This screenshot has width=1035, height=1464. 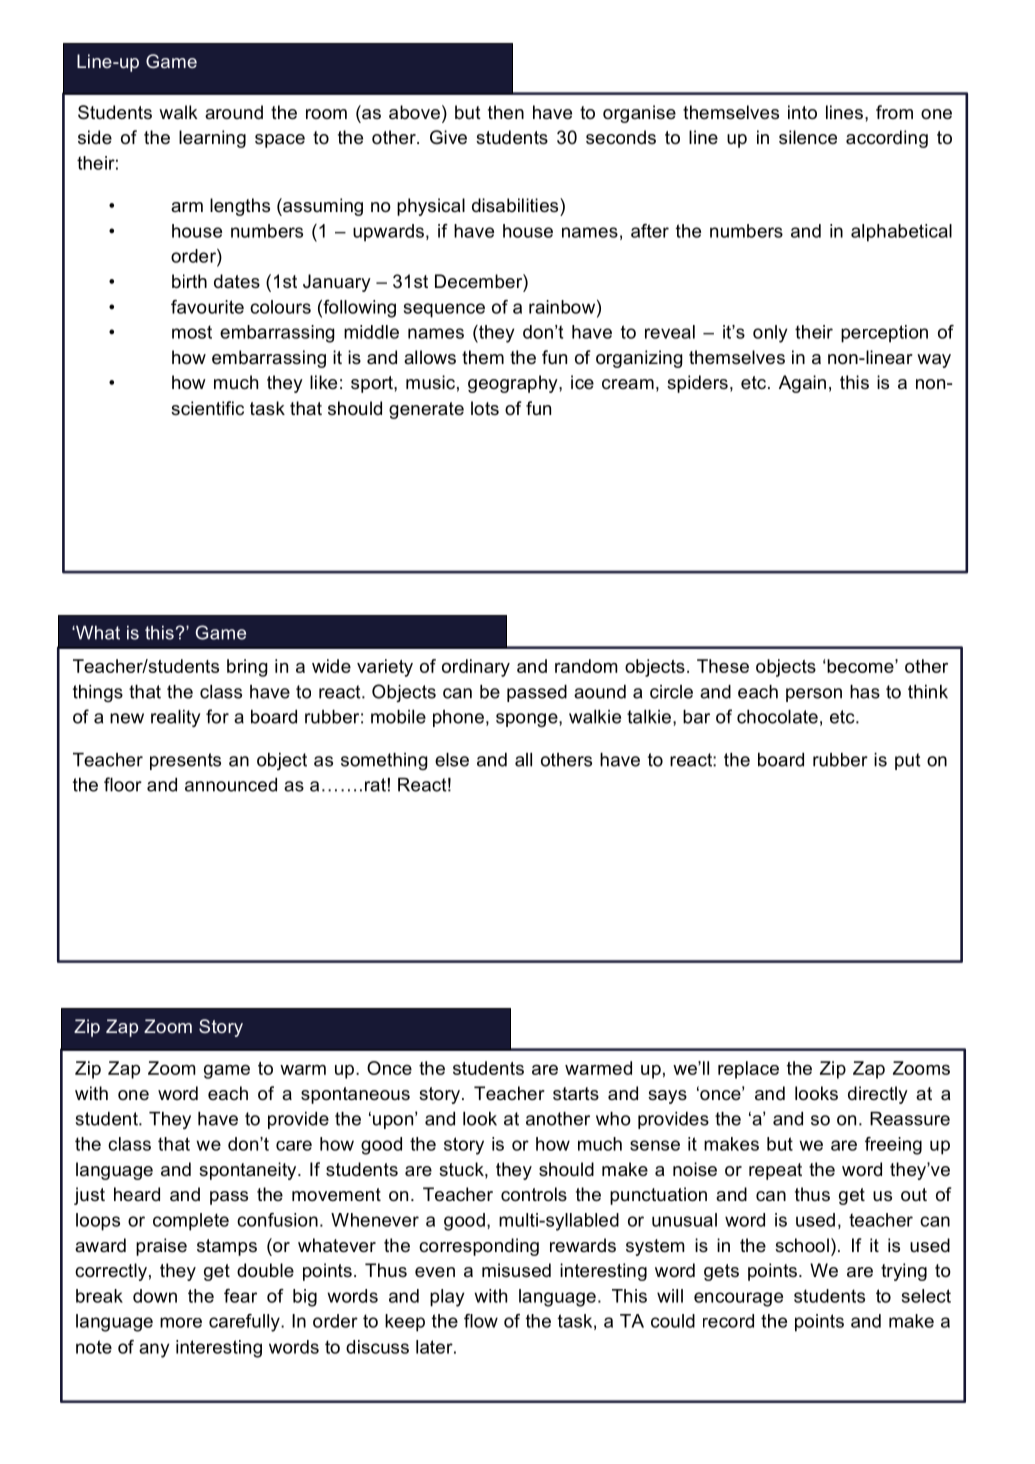 What do you see at coordinates (485, 408) in the screenshot?
I see `lots` at bounding box center [485, 408].
